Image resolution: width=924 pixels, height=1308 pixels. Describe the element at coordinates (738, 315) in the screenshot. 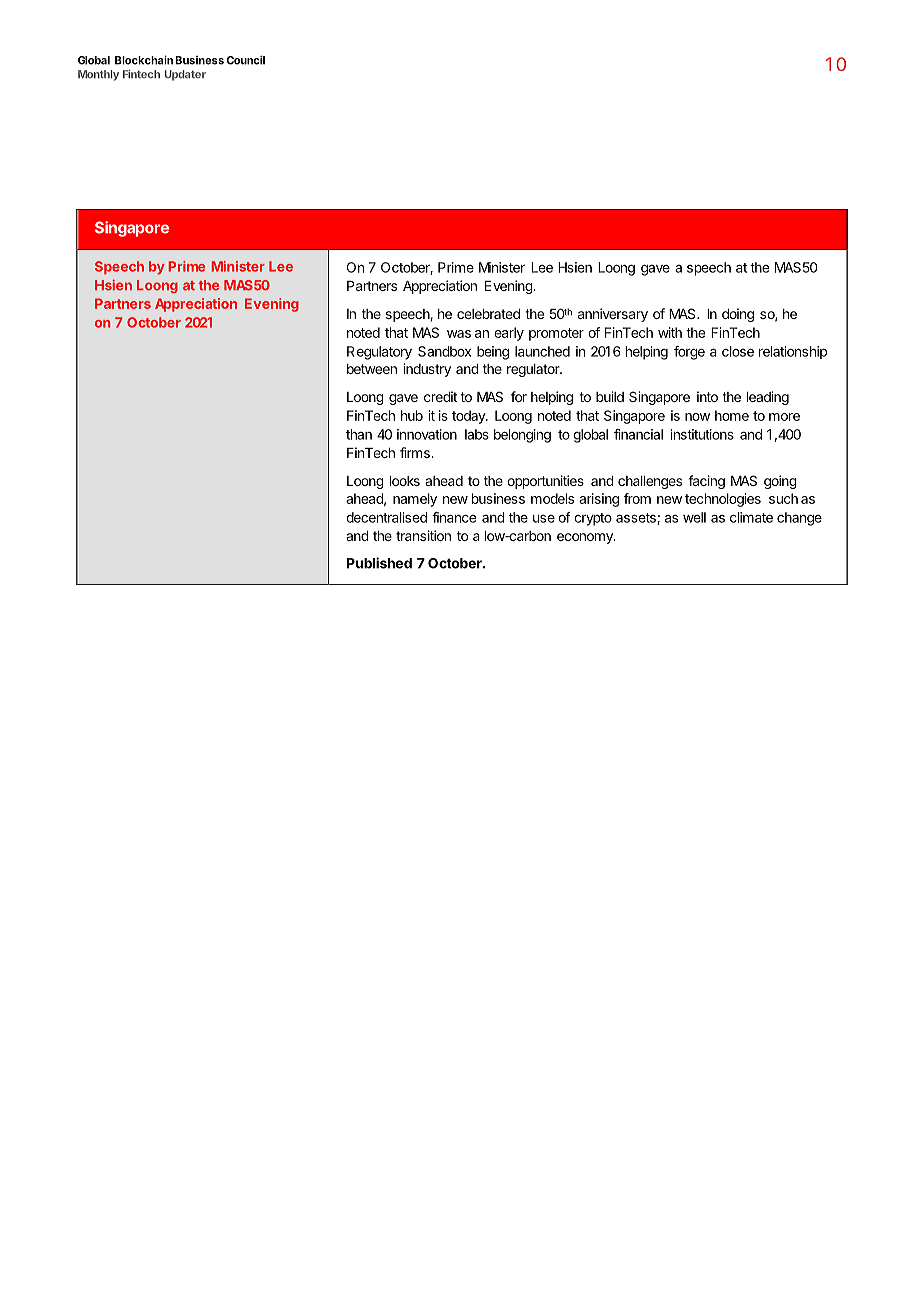

I see `doing` at that location.
